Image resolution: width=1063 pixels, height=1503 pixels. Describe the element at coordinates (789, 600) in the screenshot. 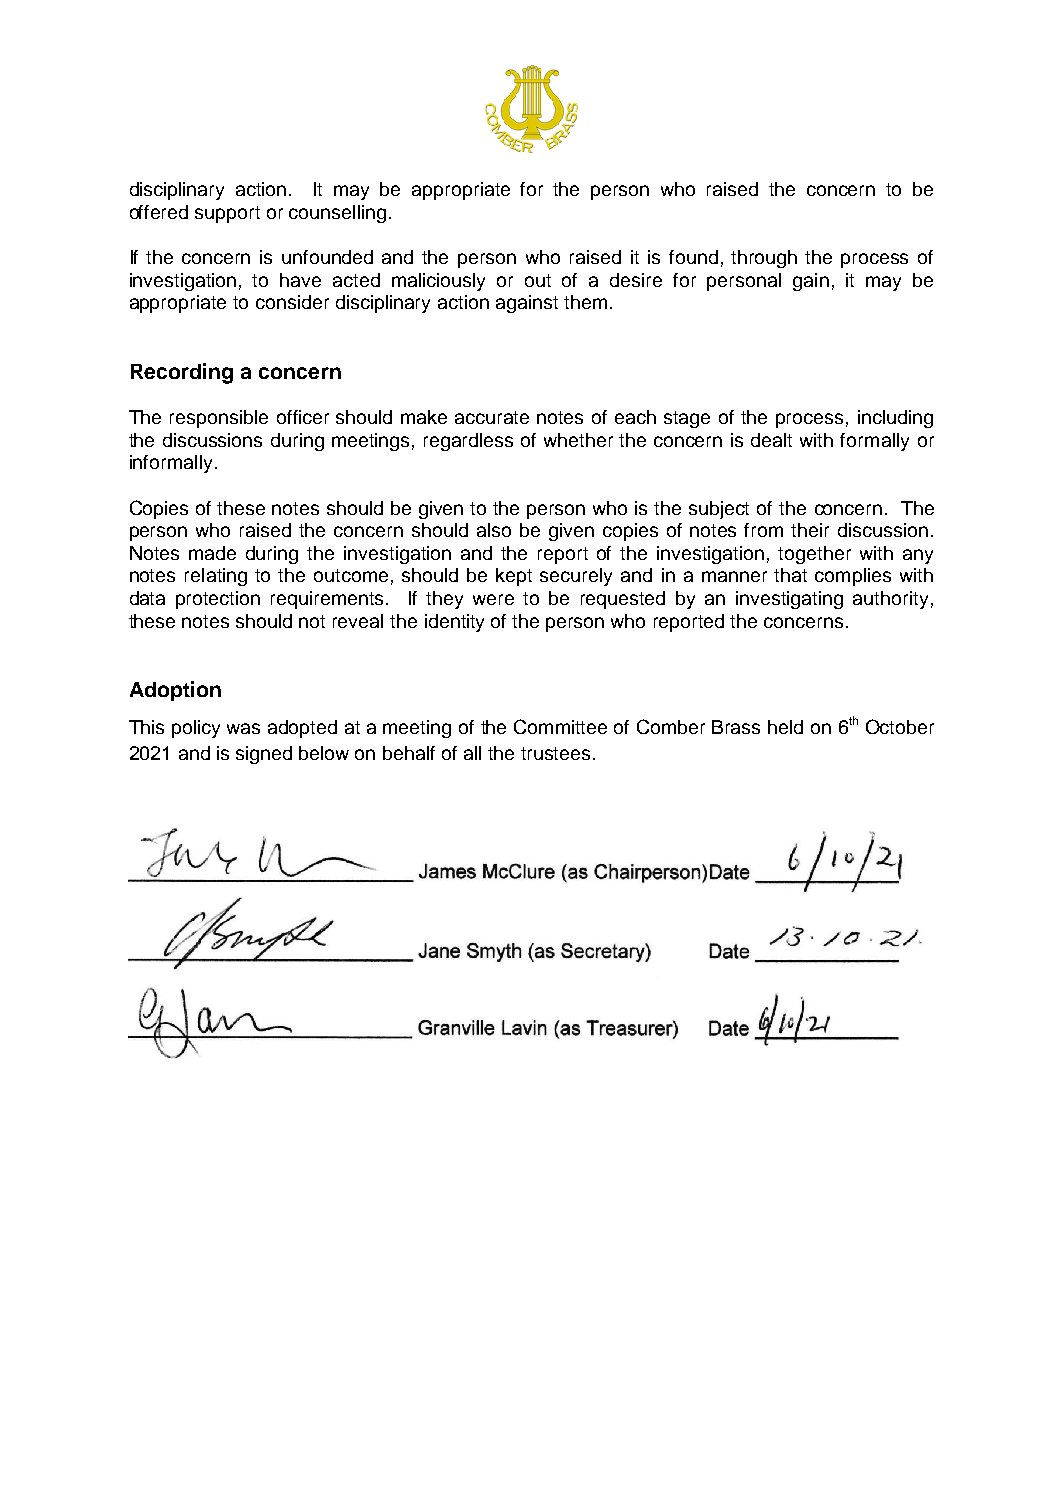

I see `investigating` at that location.
